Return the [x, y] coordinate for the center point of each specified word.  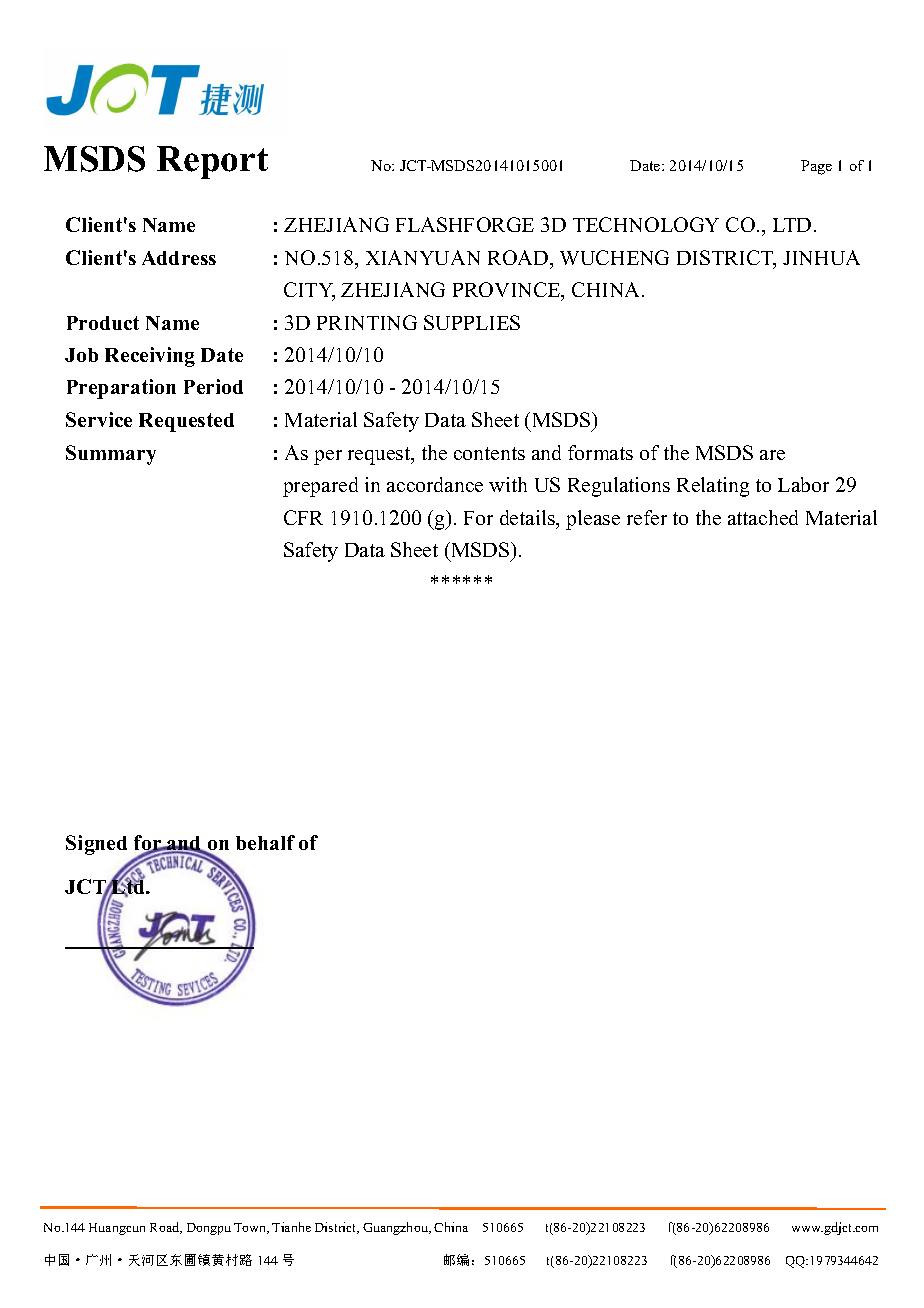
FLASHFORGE [465, 224]
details [529, 519]
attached [763, 517]
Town [251, 1228]
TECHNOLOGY [646, 224]
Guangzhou [397, 1228]
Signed [96, 845]
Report [212, 162]
